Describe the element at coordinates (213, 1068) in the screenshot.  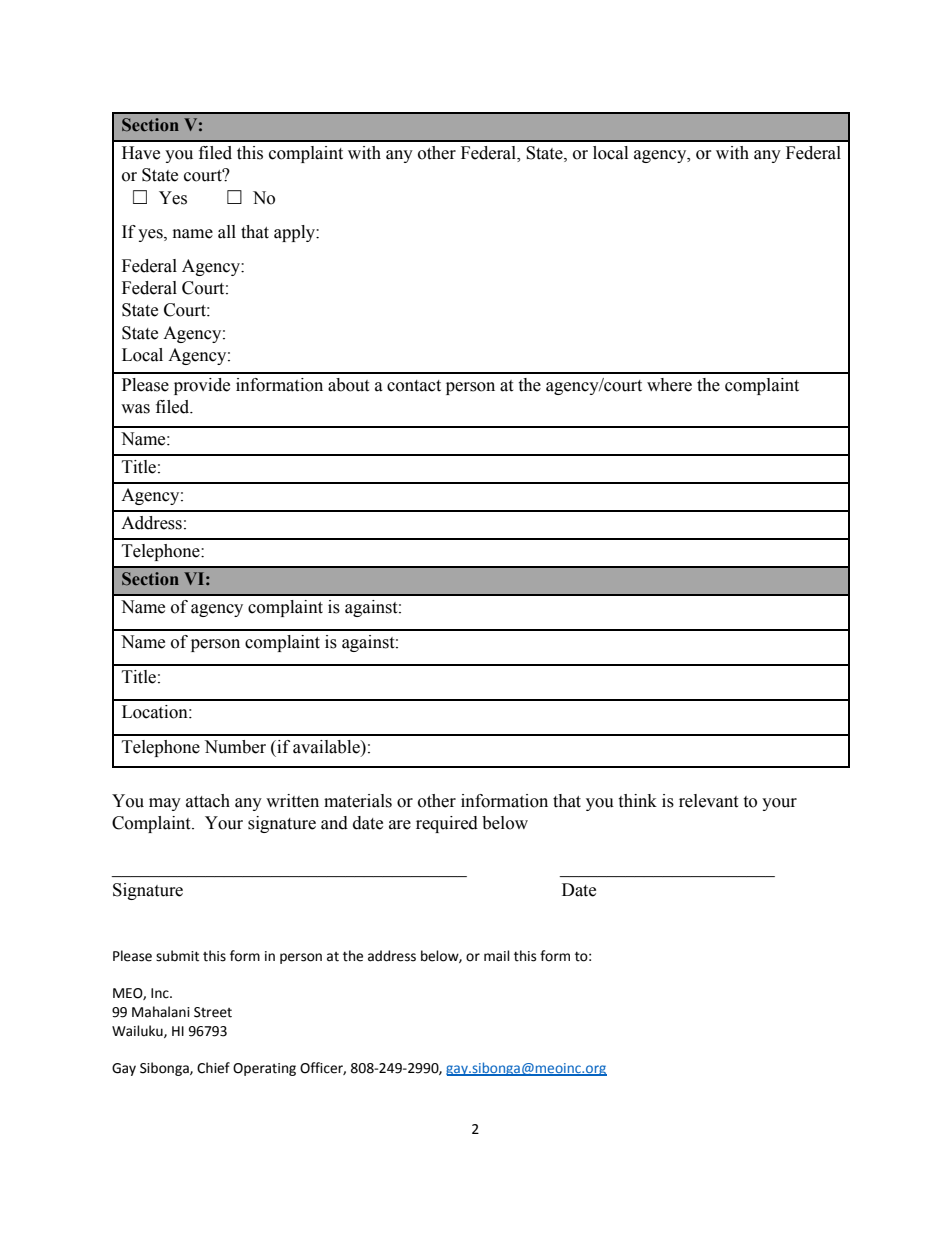
I see `Chief` at that location.
